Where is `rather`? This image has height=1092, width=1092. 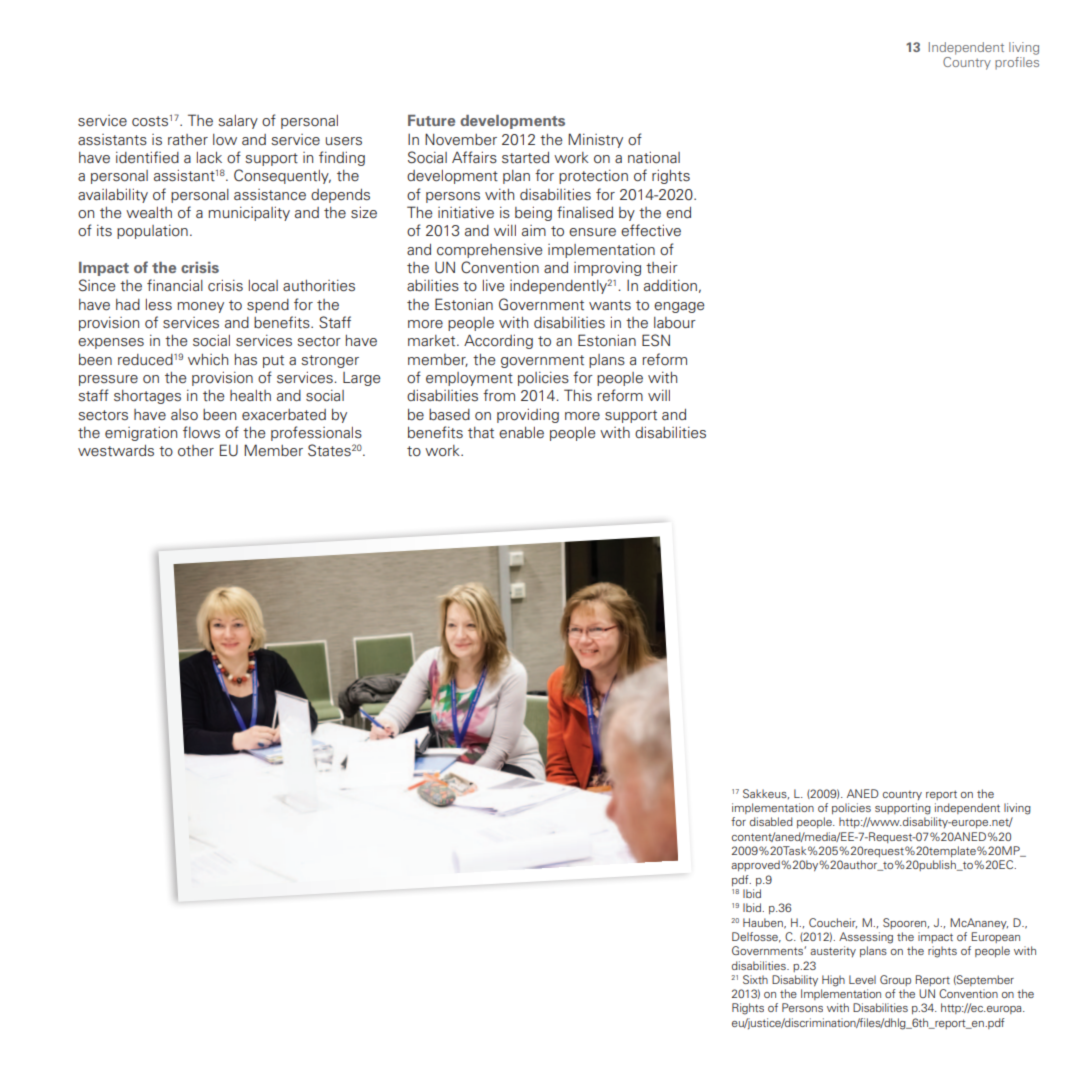 rather is located at coordinates (188, 139).
